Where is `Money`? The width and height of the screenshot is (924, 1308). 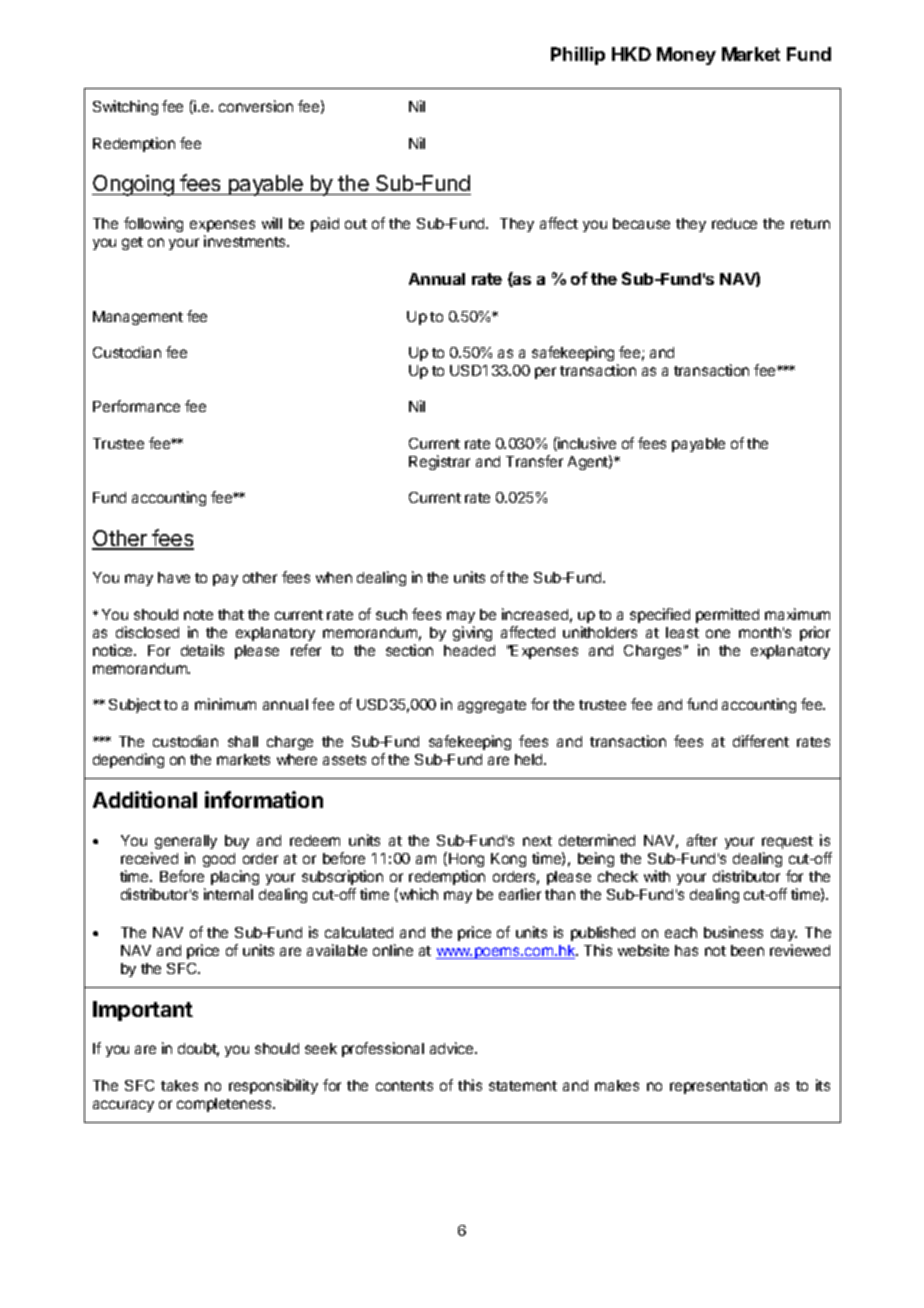 Money is located at coordinates (686, 56).
